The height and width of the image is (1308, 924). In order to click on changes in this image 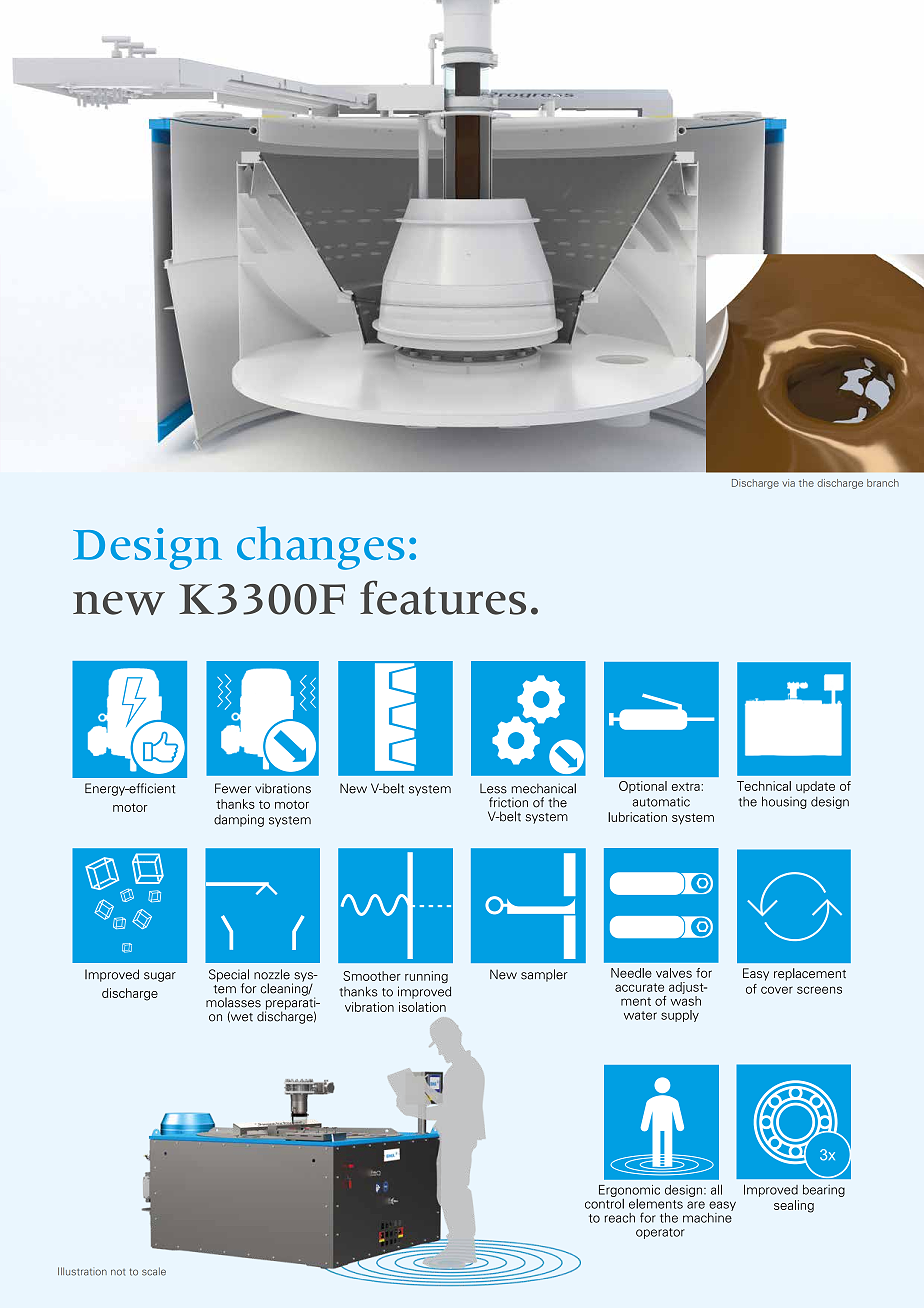, I will do `click(321, 548)`.
